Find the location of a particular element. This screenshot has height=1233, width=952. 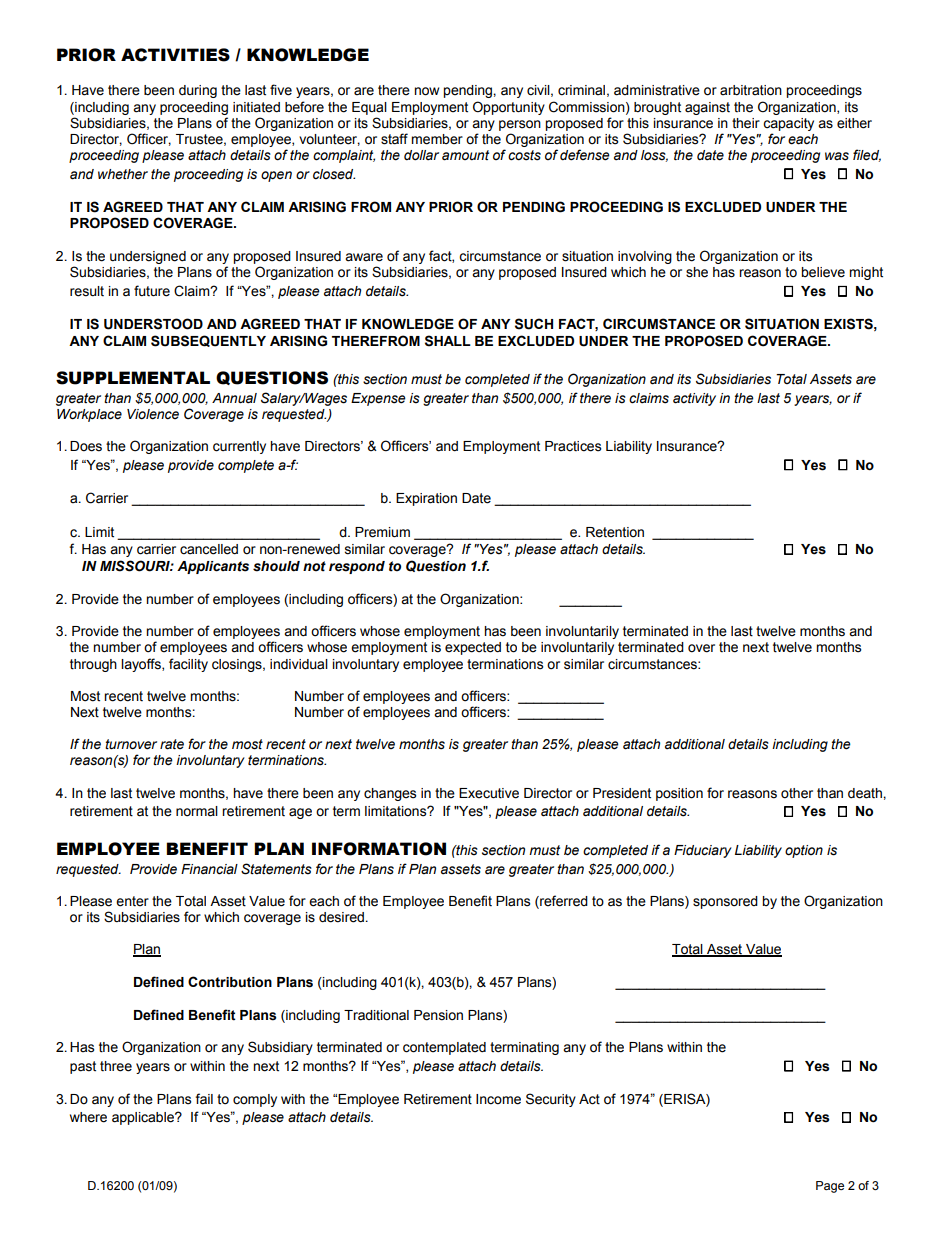

Opportunity is located at coordinates (509, 108).
